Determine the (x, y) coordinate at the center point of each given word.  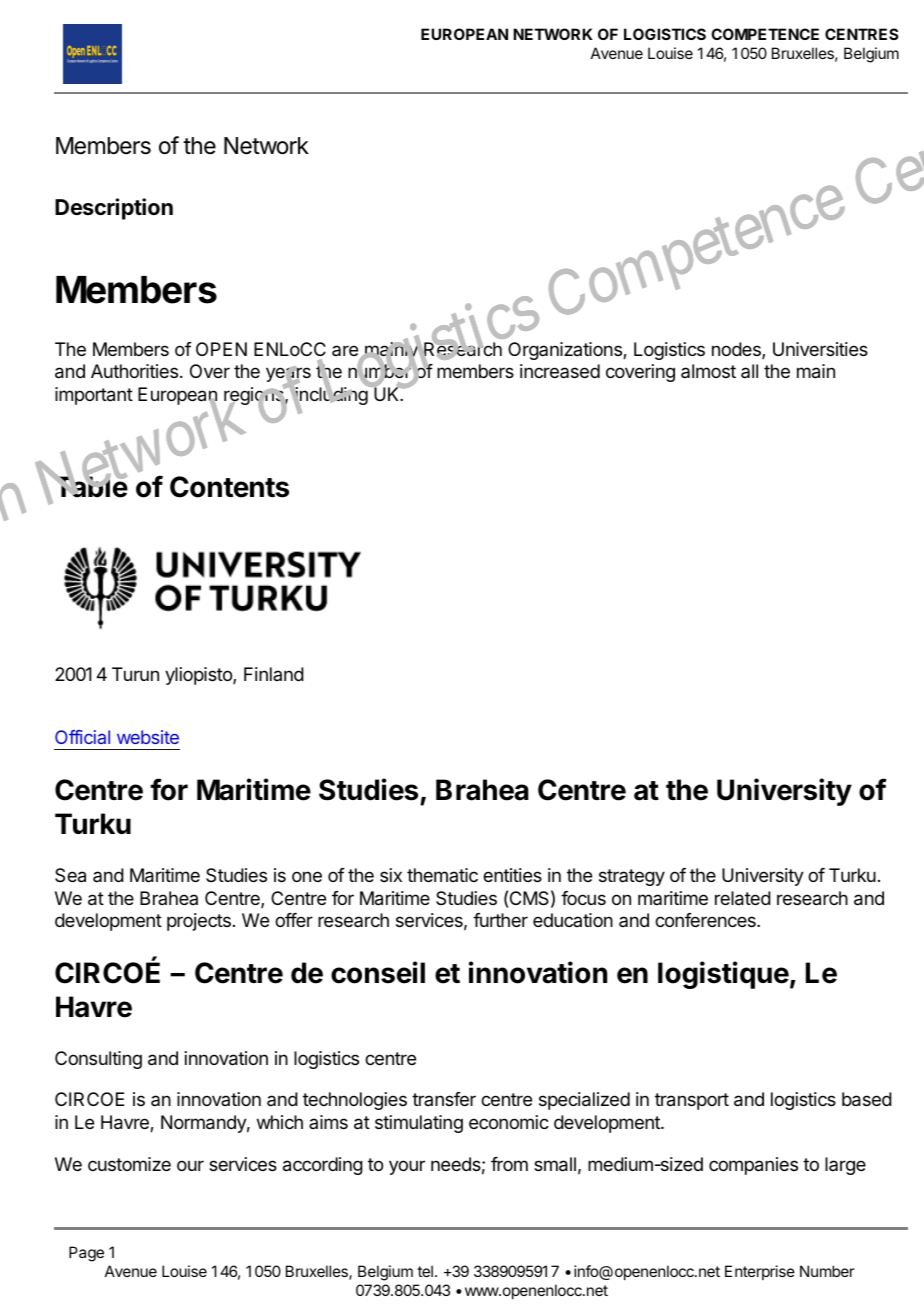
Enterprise (760, 1272)
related (743, 898)
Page (86, 1254)
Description (114, 209)
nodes (737, 350)
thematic (442, 875)
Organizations (566, 351)
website (148, 737)
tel (425, 1271)
